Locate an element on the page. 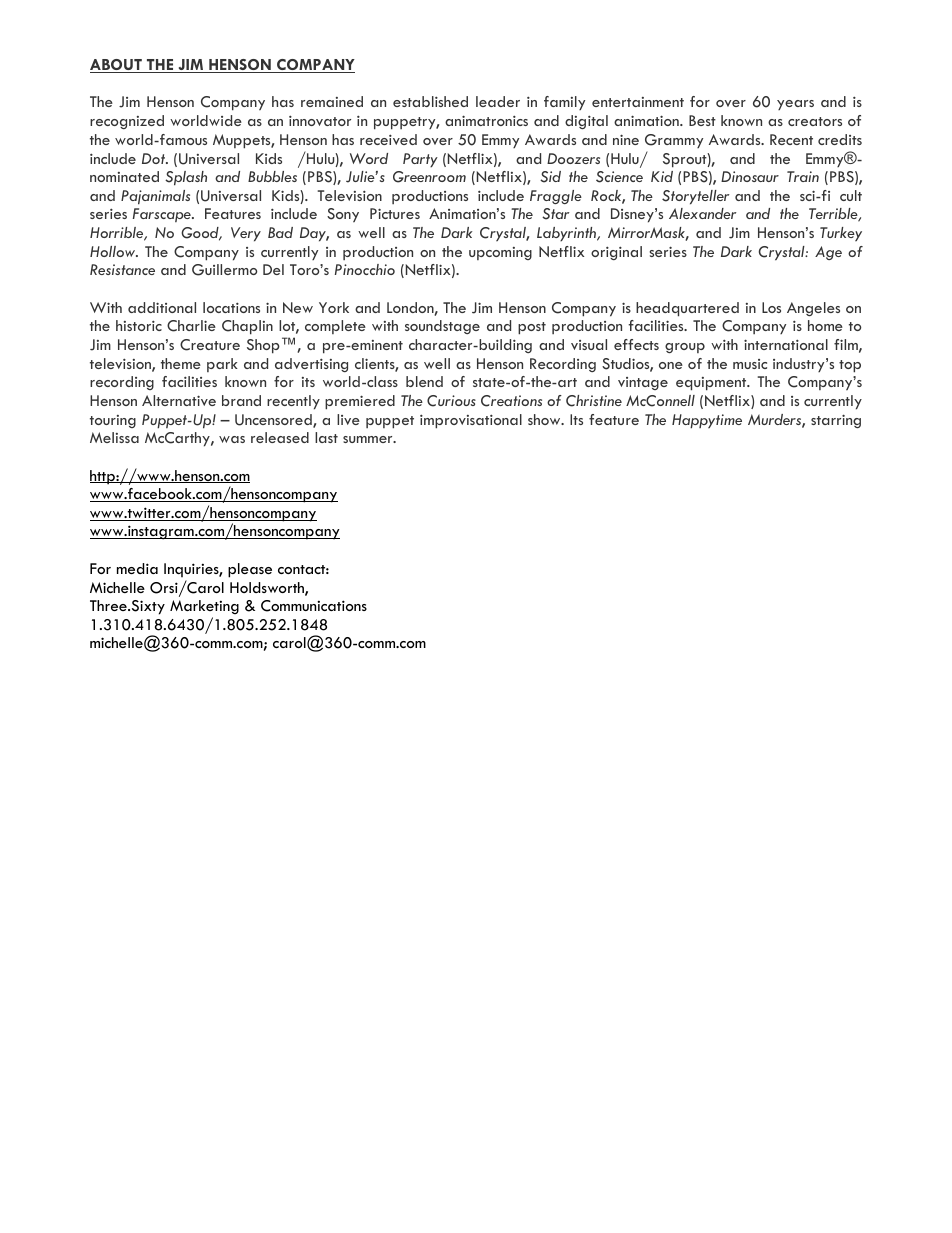  show is located at coordinates (545, 419).
